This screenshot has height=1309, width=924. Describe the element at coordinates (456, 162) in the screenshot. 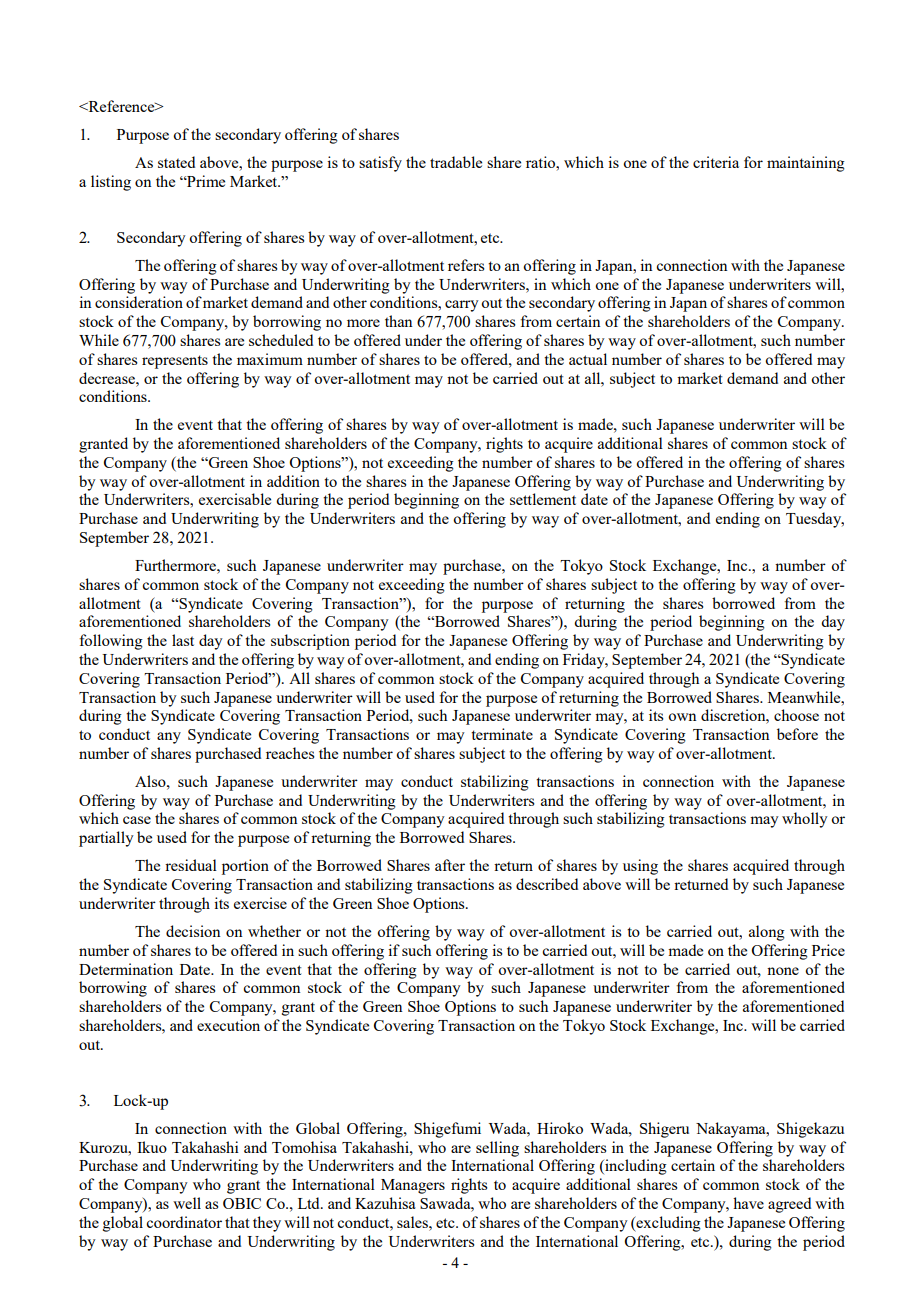

I see `tradable` at that location.
